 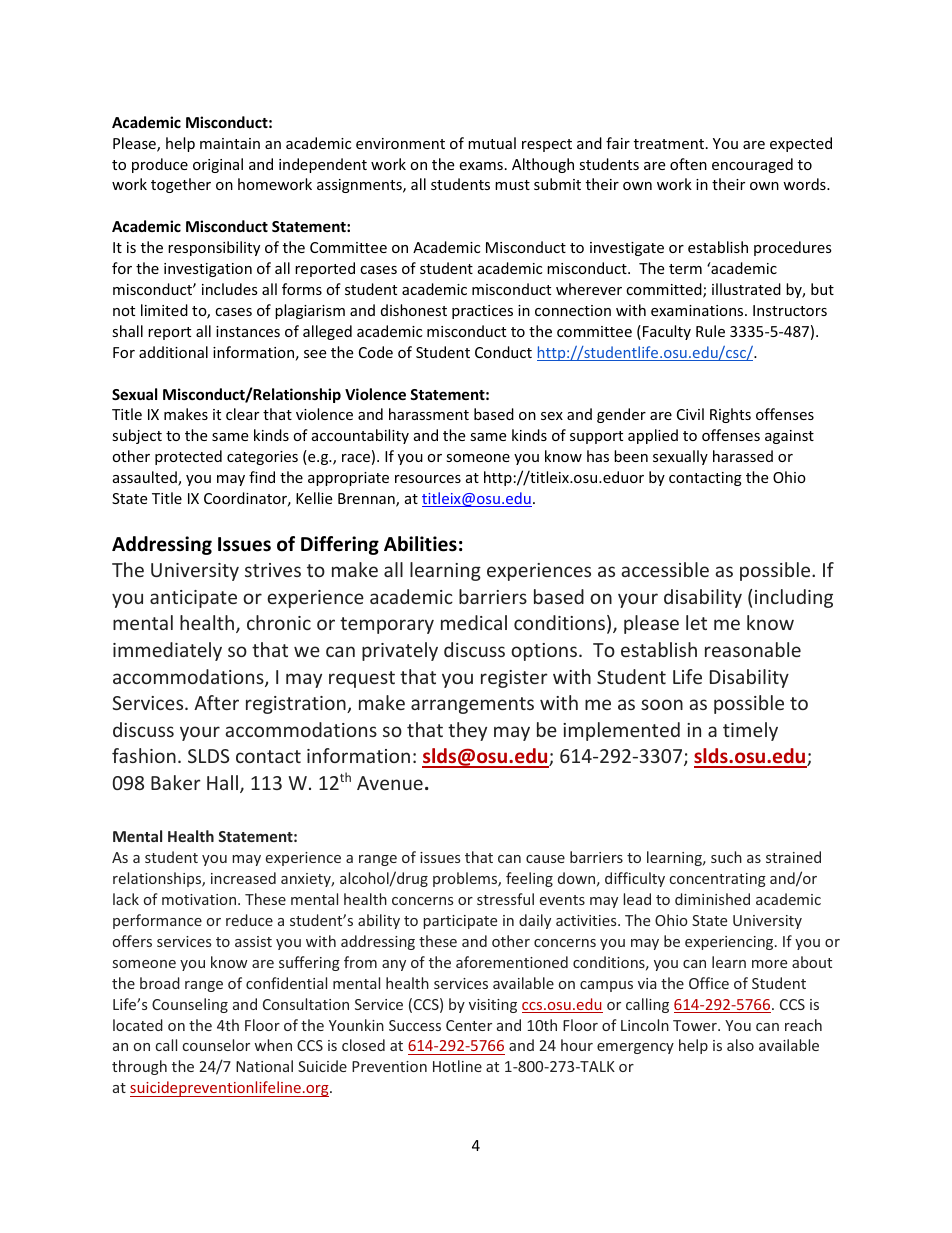 What do you see at coordinates (481, 166) in the screenshot?
I see `exams` at bounding box center [481, 166].
